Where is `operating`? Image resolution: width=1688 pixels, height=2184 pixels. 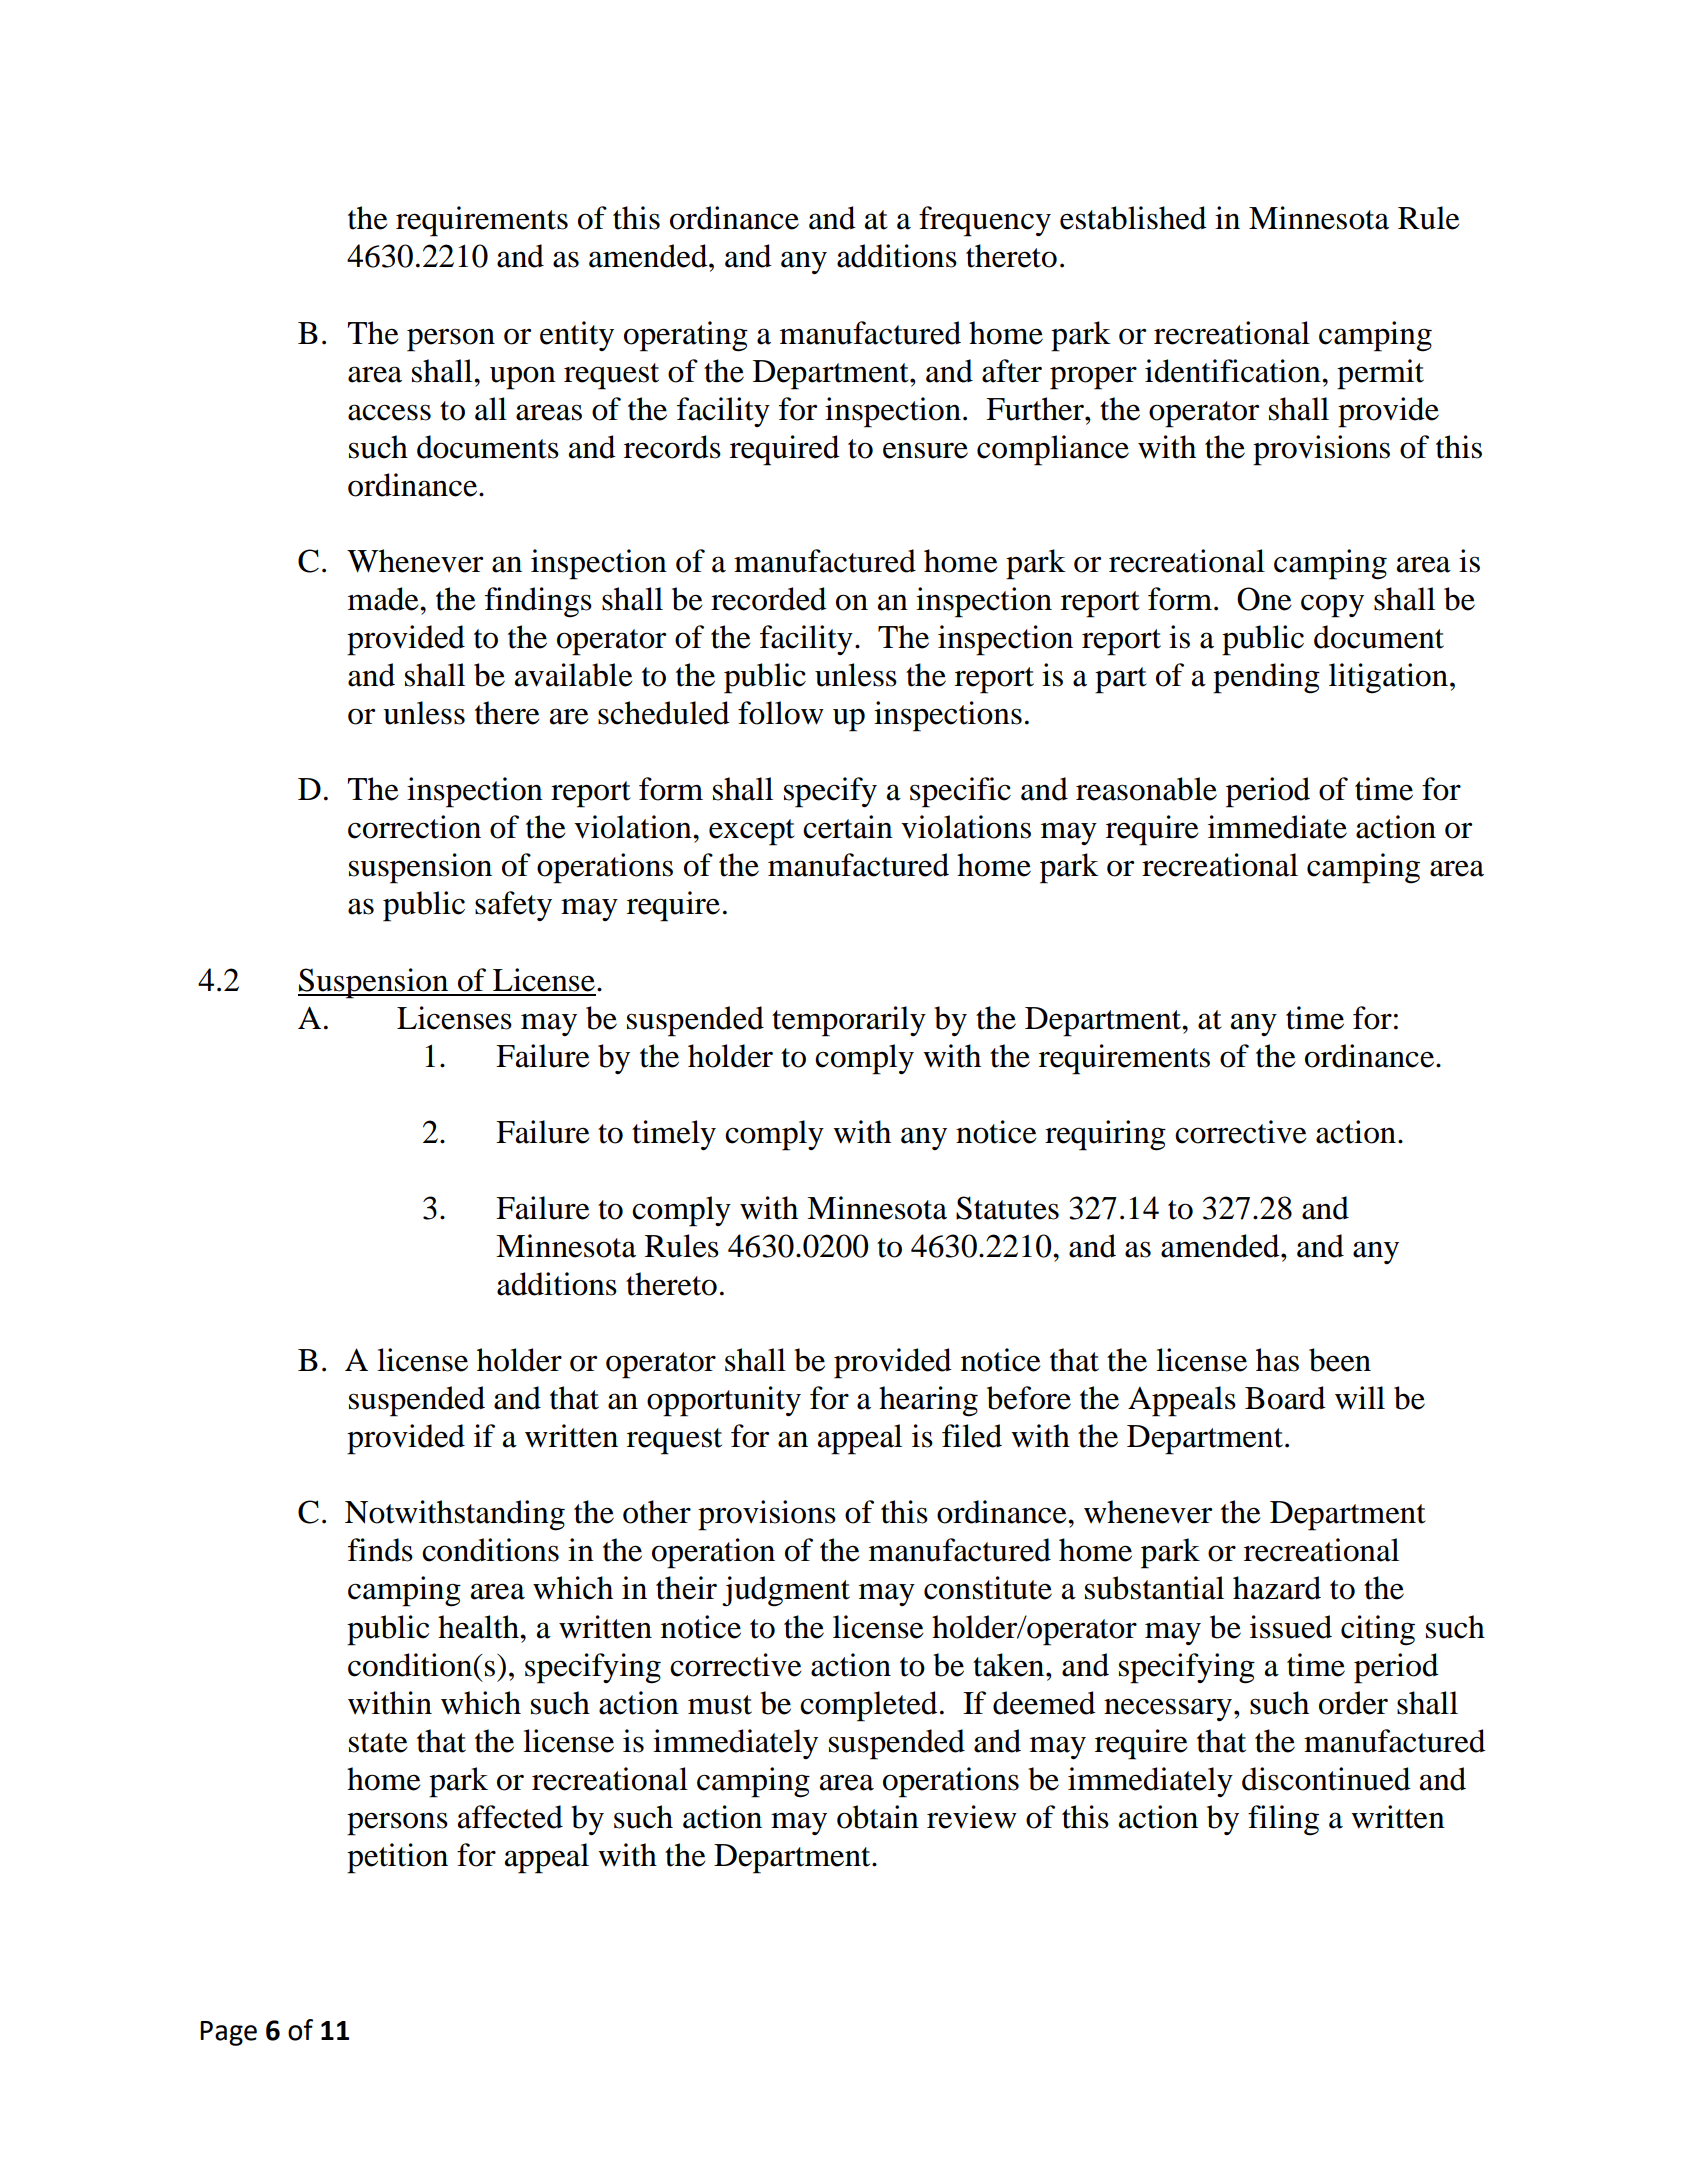
operating is located at coordinates (686, 336).
